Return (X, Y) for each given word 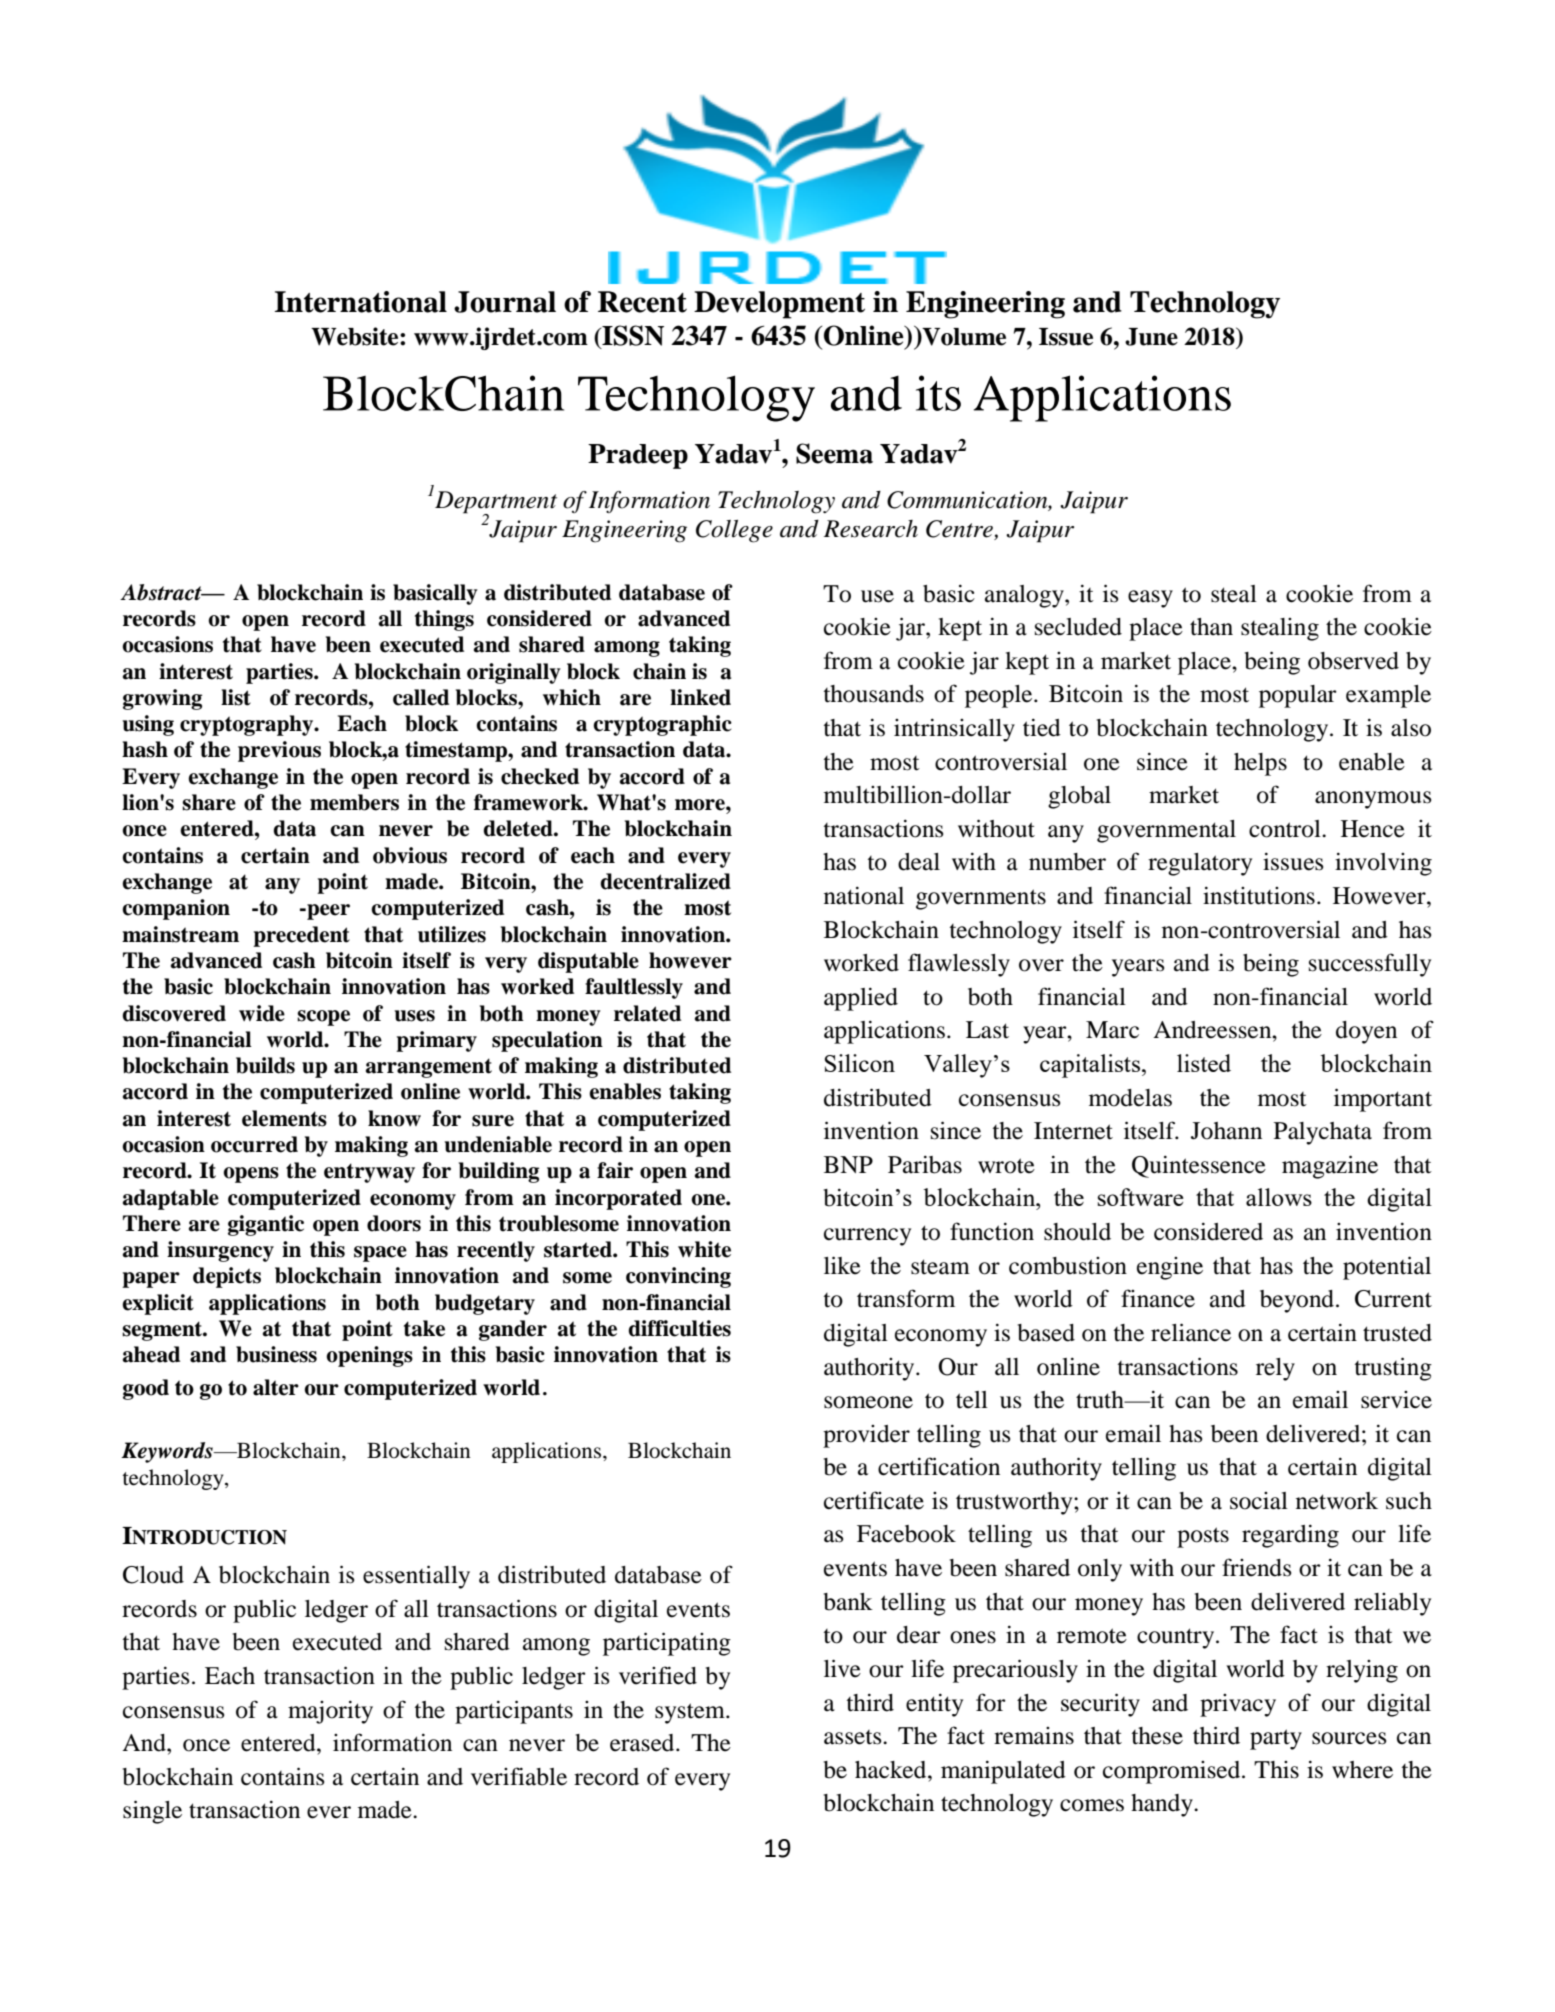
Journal (505, 302)
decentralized (665, 881)
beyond (1297, 1301)
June (1151, 337)
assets (854, 1737)
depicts (227, 1277)
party (1276, 1739)
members (354, 802)
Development (779, 305)
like (842, 1265)
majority (330, 1712)
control (1286, 829)
